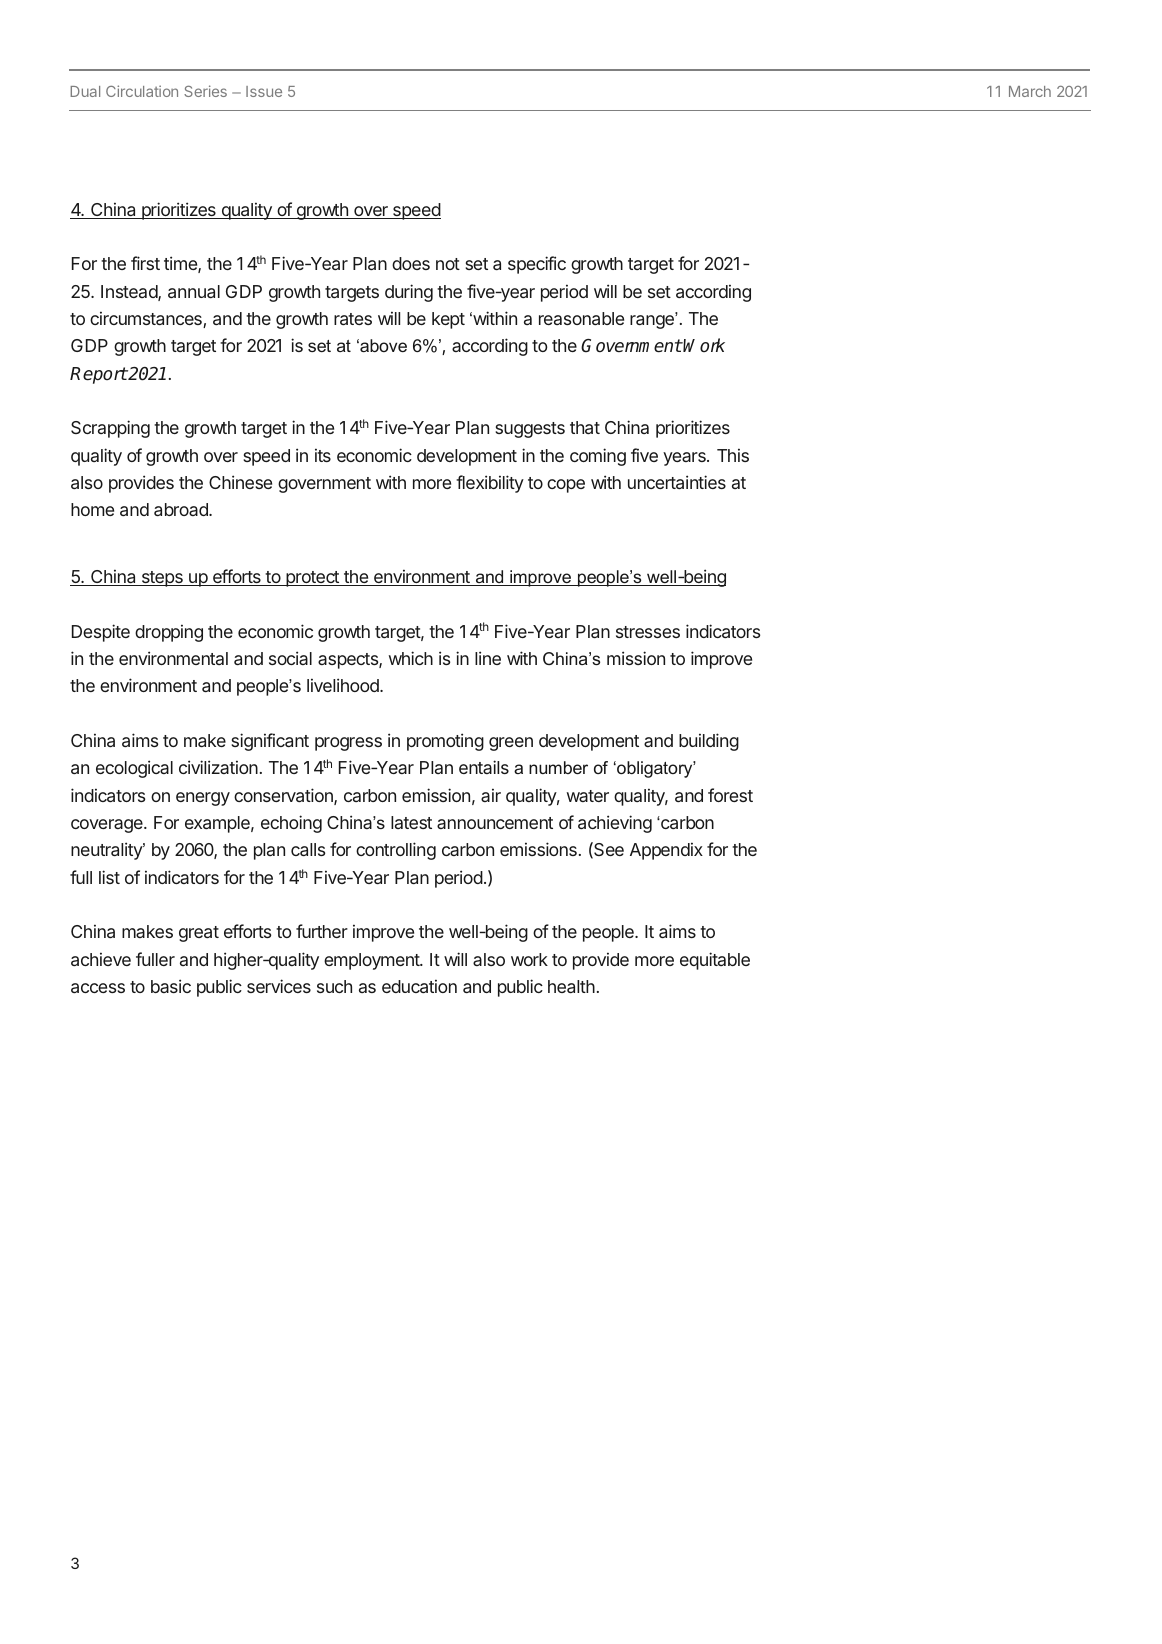  I want to click on Series, so click(205, 91).
